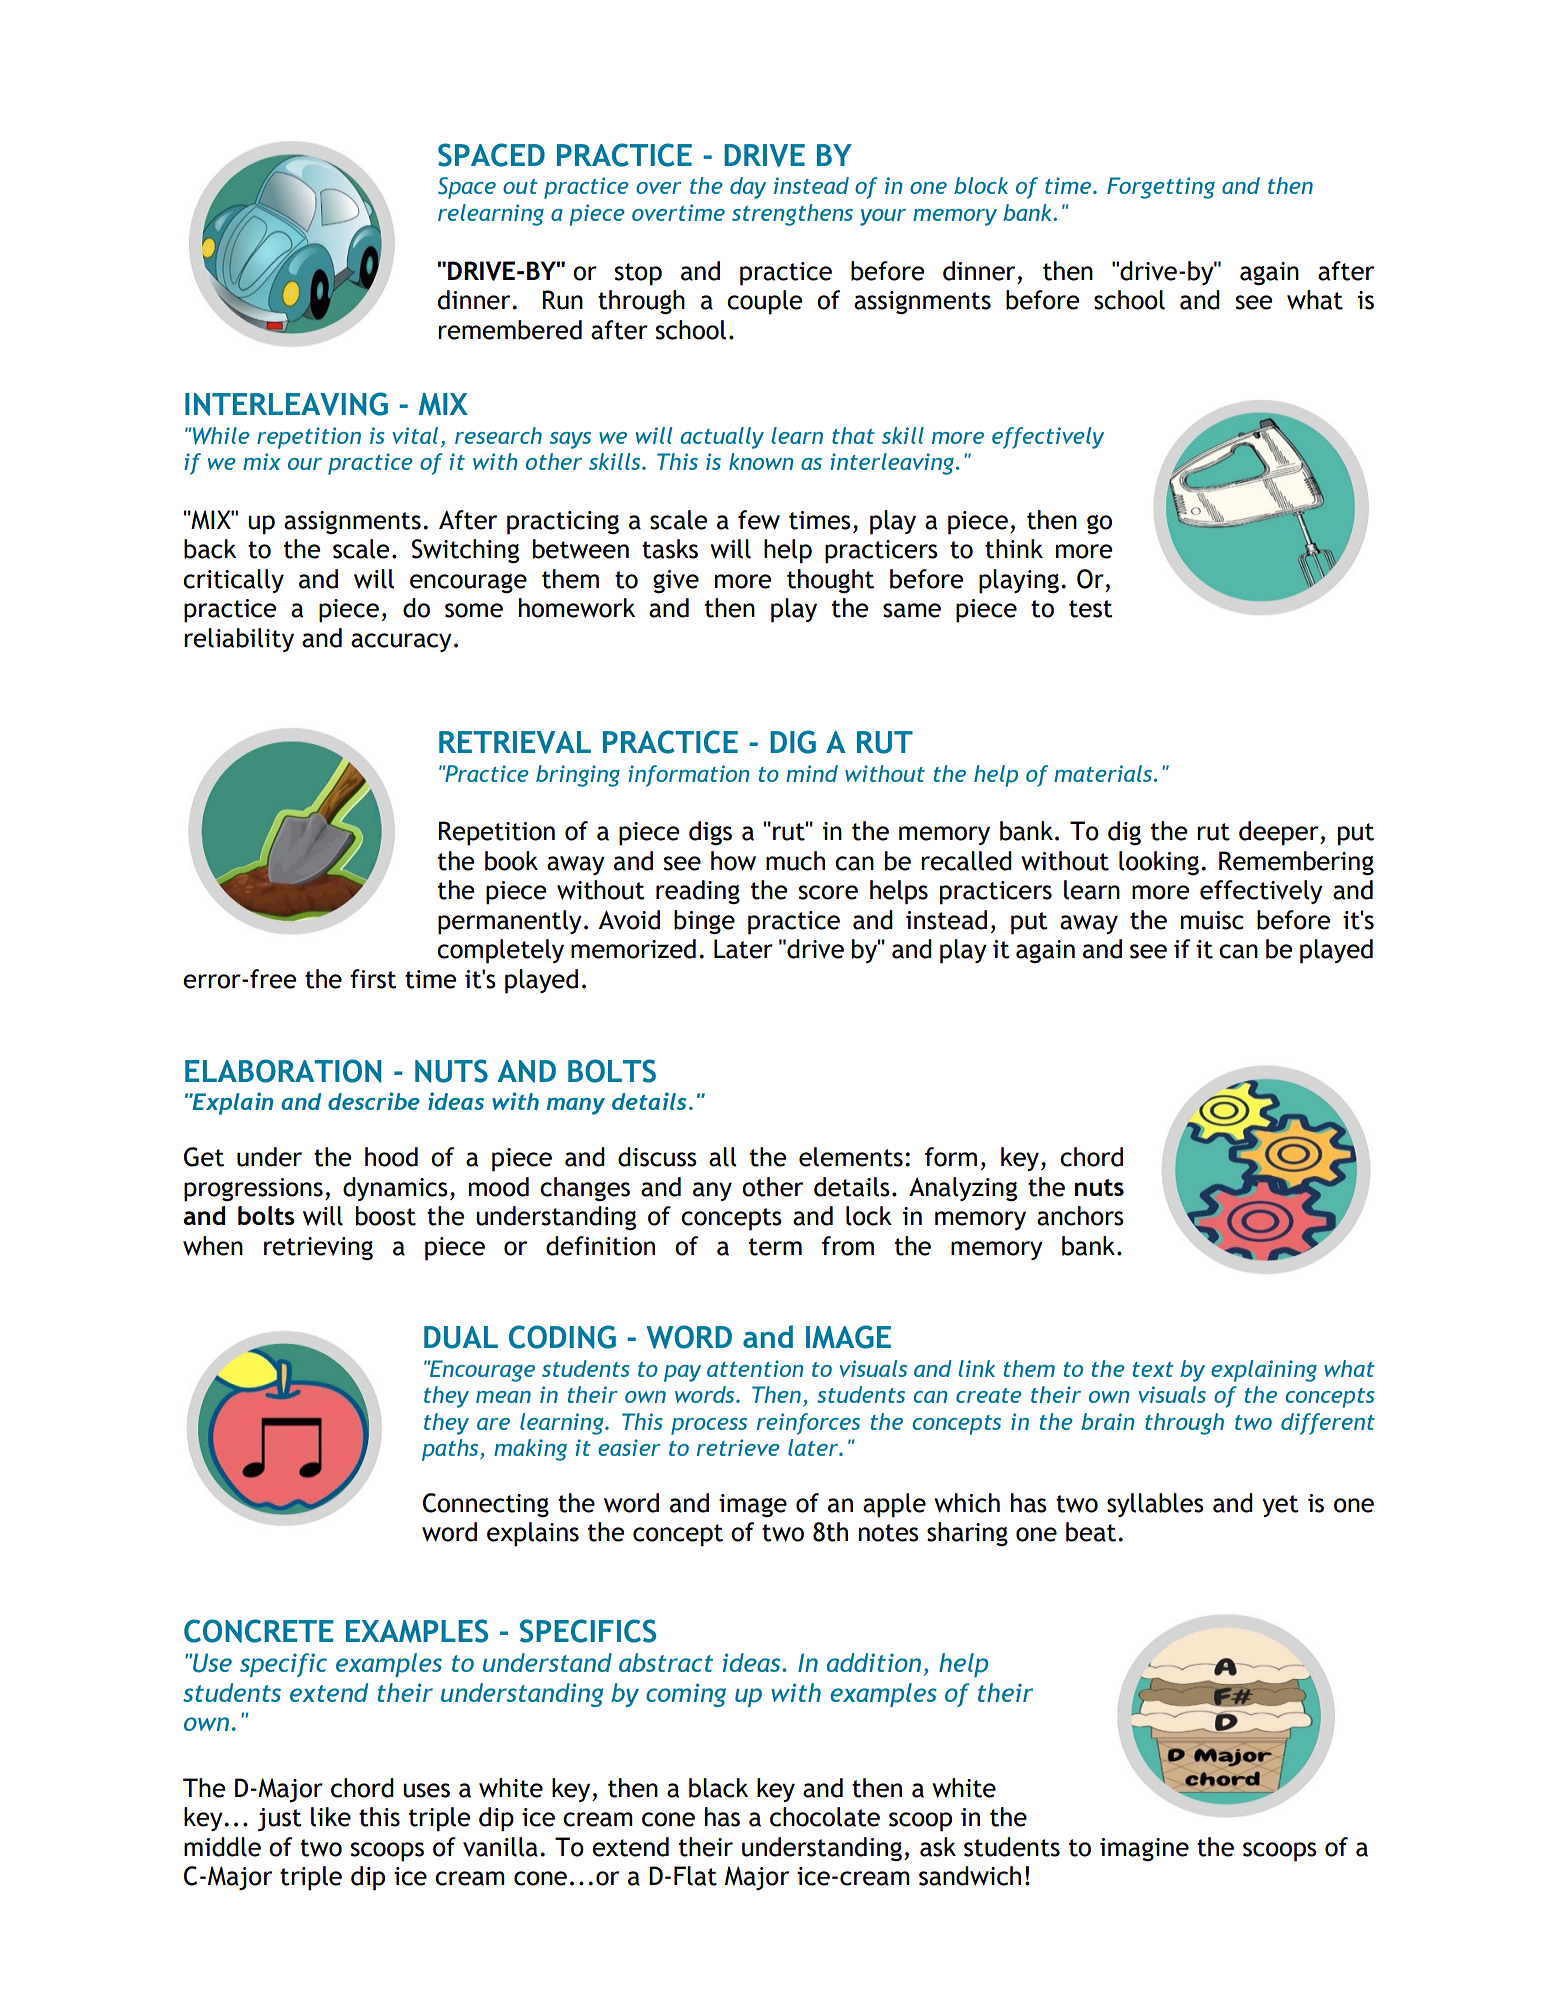  What do you see at coordinates (331, 1817) in the document?
I see `like` at bounding box center [331, 1817].
